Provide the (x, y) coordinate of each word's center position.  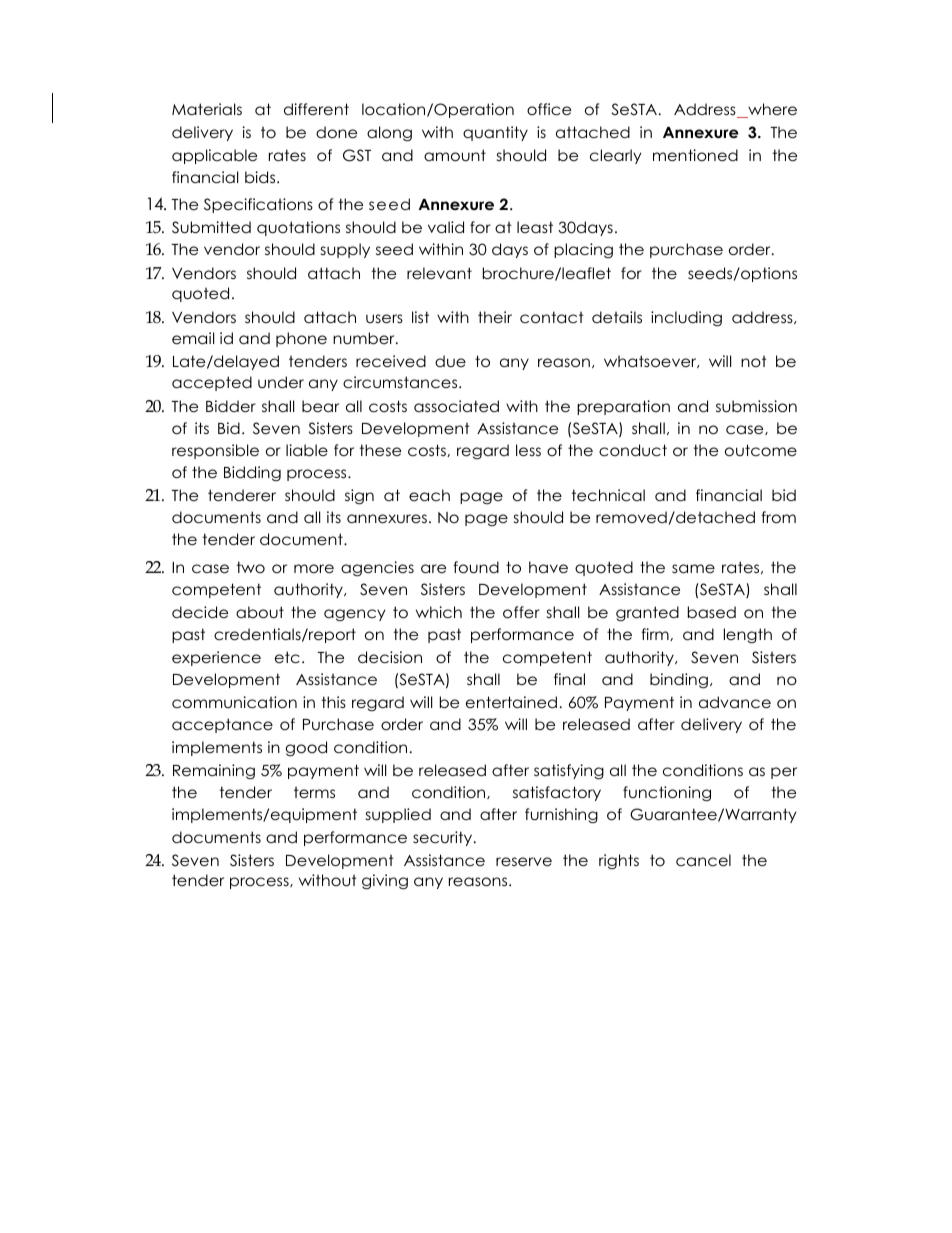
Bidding (252, 473)
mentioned (695, 155)
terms (314, 792)
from (778, 517)
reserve (524, 862)
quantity (495, 133)
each (429, 495)
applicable (214, 156)
